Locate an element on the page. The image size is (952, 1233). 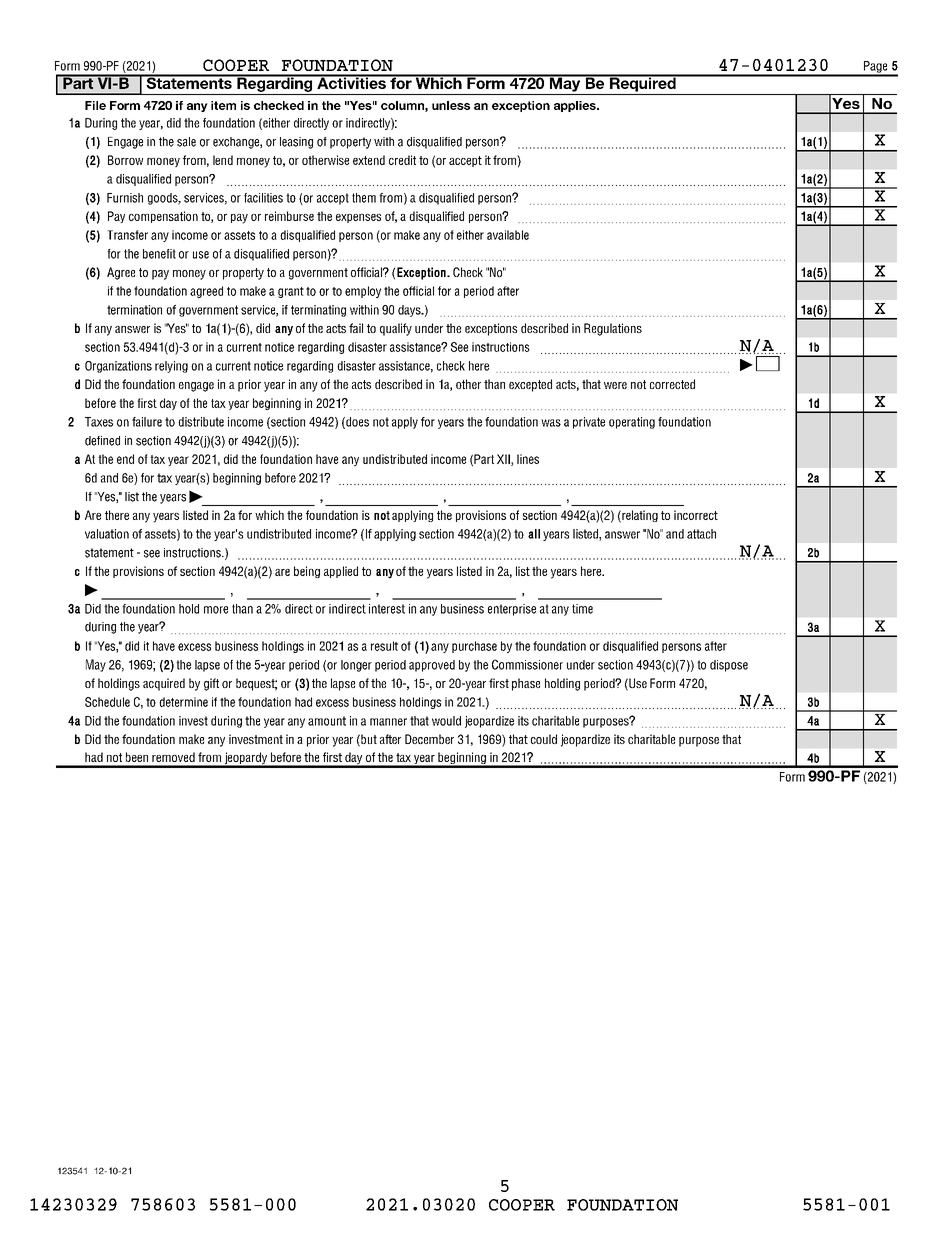
incorrect is located at coordinates (696, 515).
